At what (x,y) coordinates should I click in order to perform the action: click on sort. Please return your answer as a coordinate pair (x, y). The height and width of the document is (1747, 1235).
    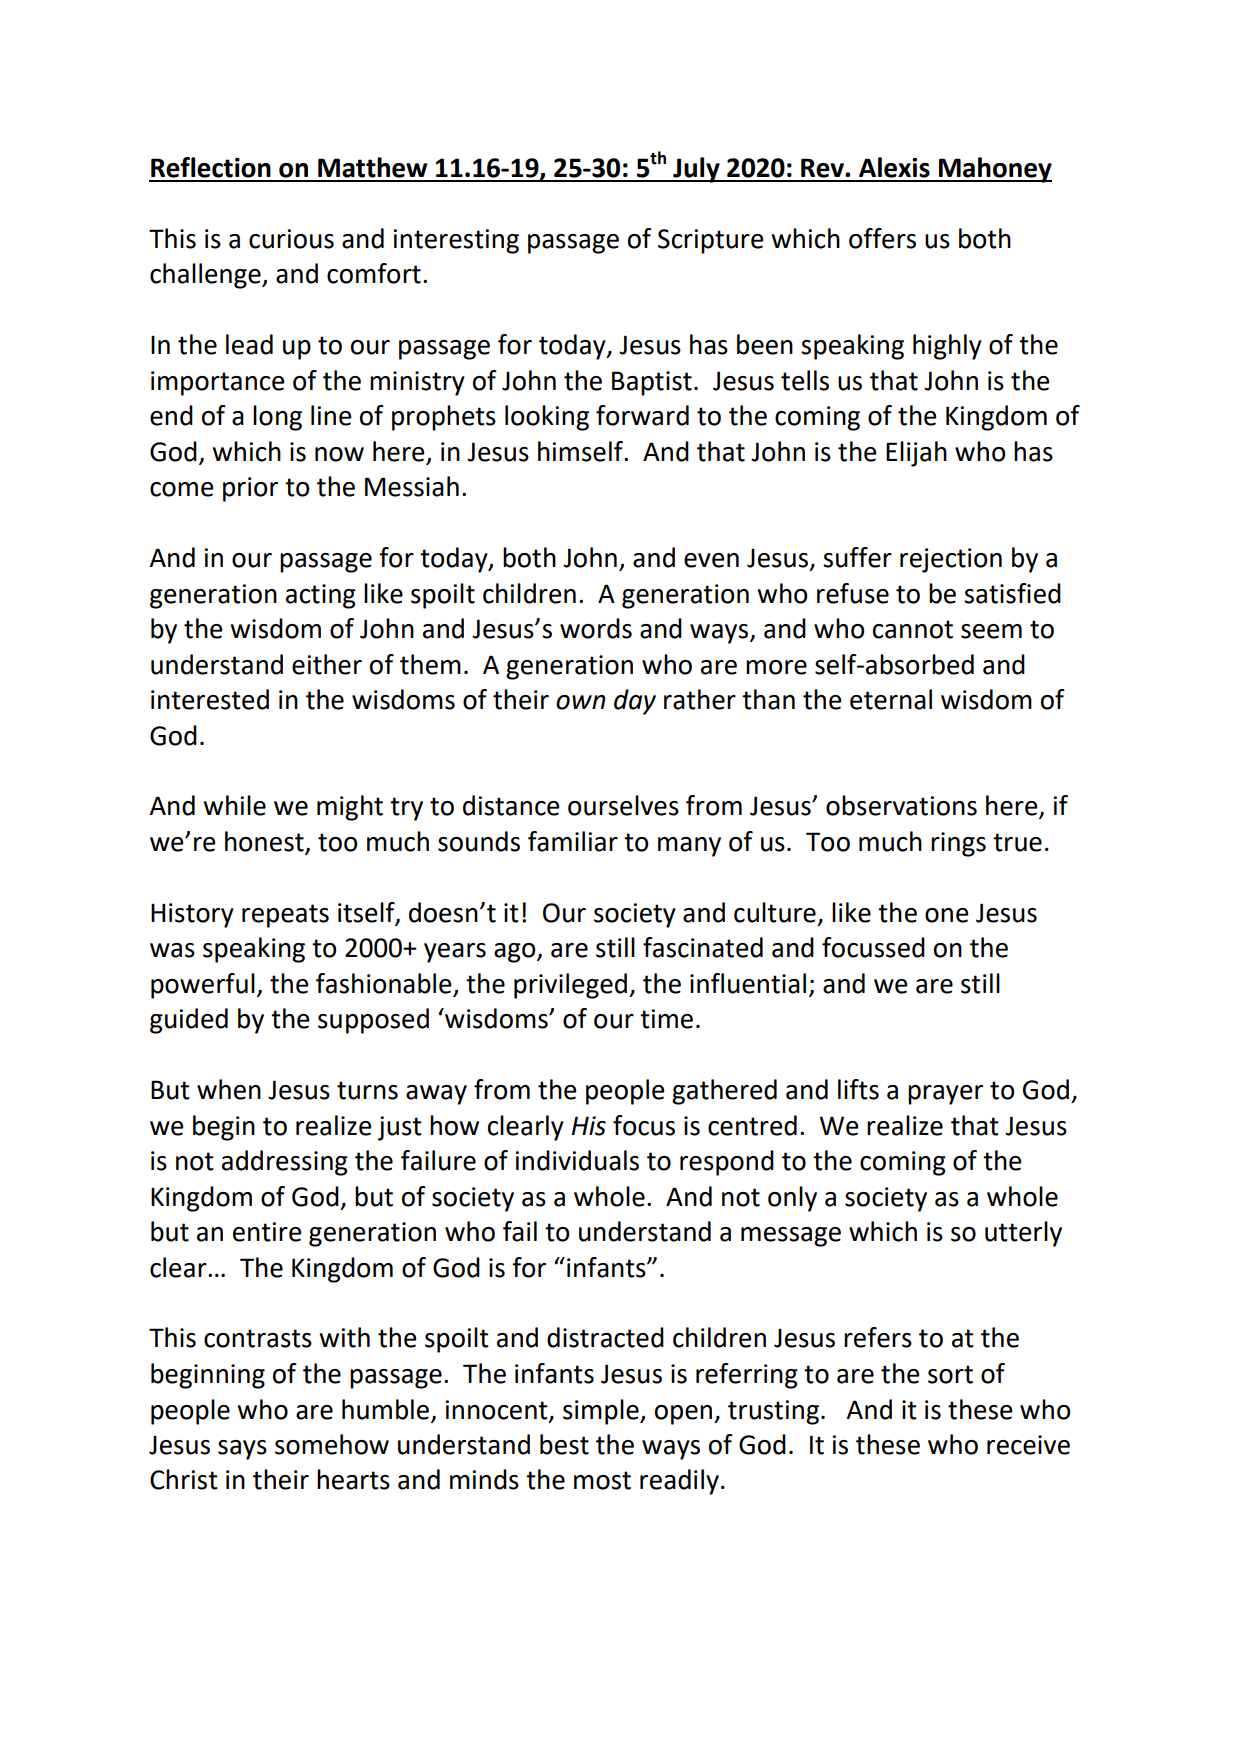
    Looking at the image, I should click on (950, 1374).
